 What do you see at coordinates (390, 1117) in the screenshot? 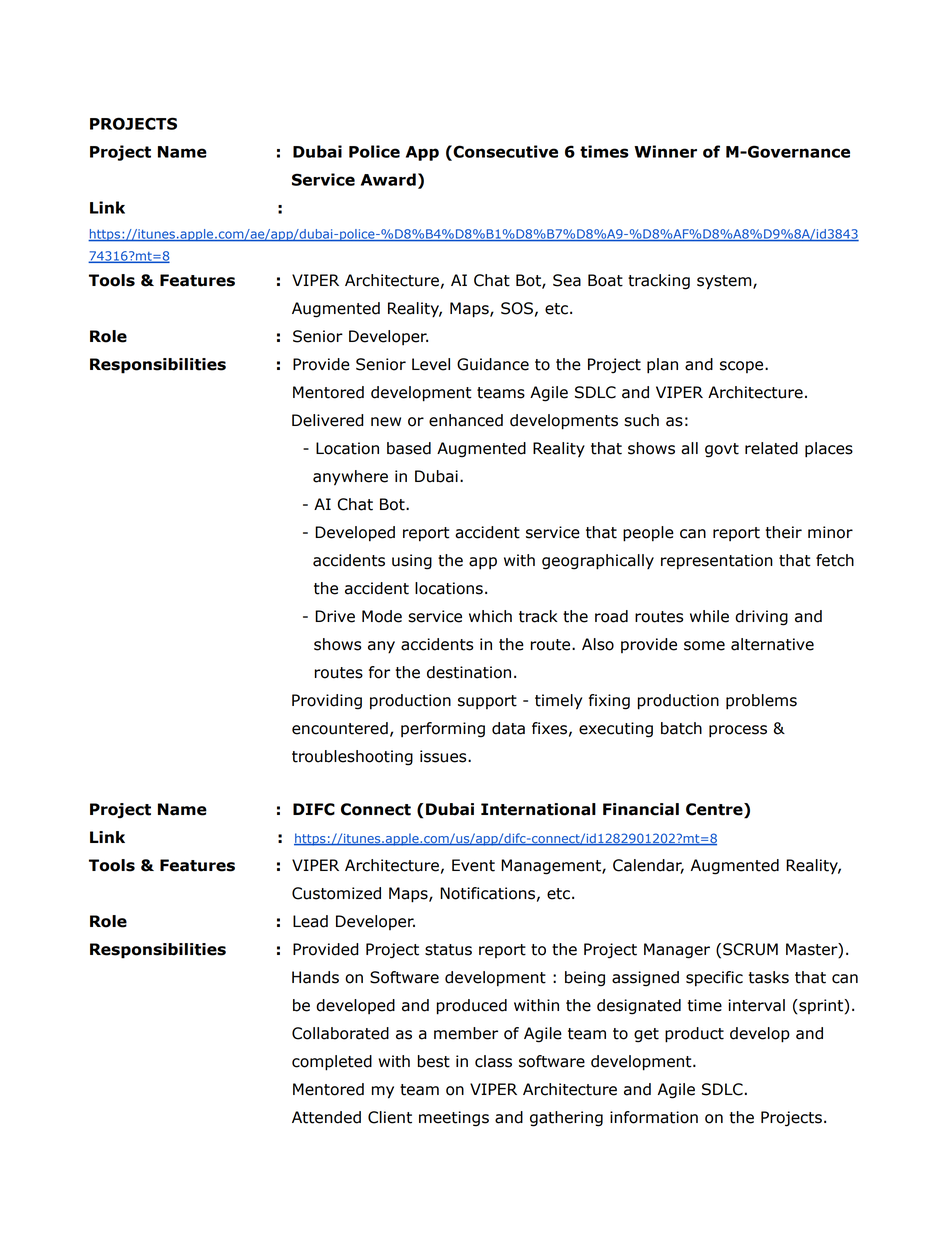
I see `Client` at bounding box center [390, 1117].
